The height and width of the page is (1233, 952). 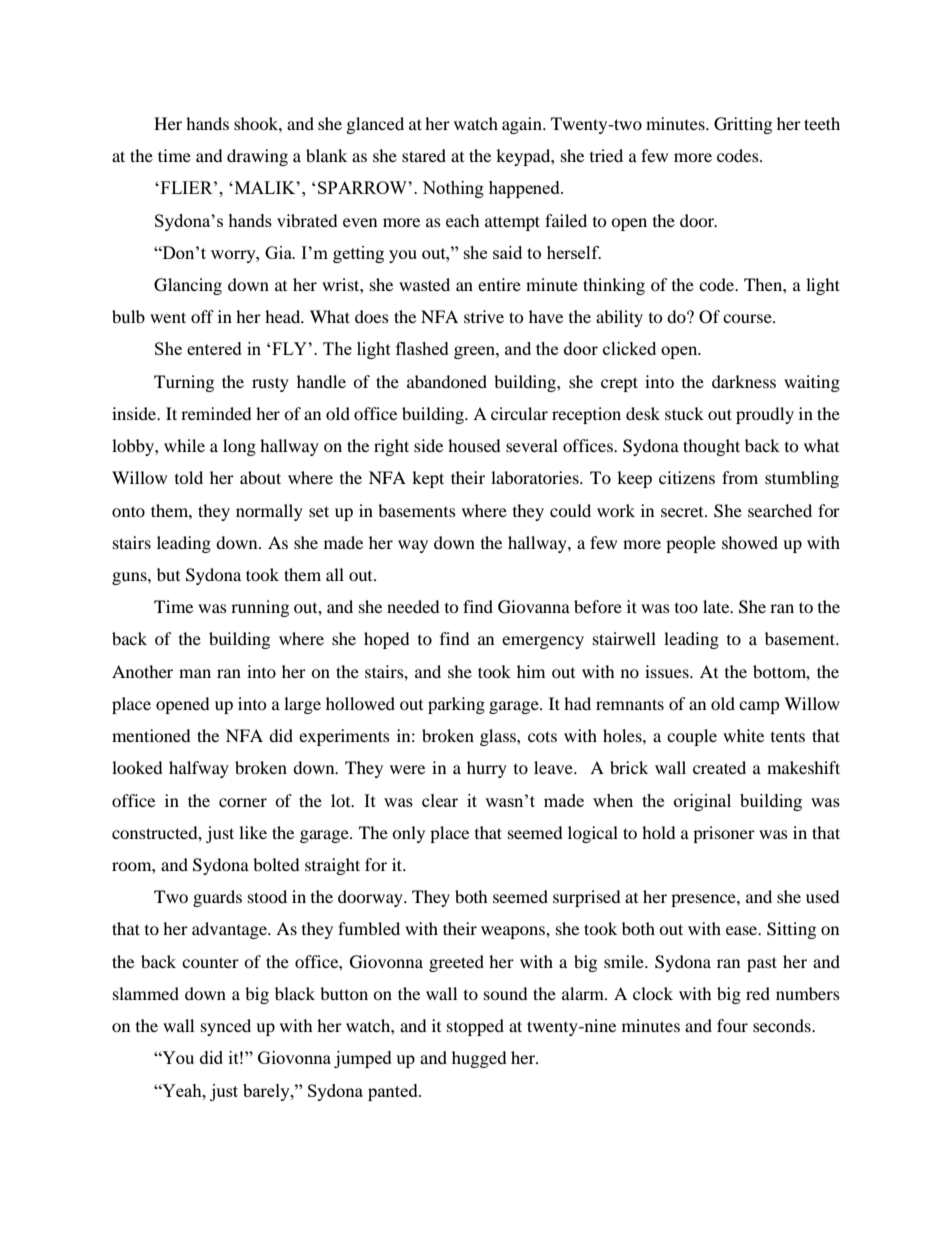 What do you see at coordinates (743, 125) in the page?
I see `Gritting` at bounding box center [743, 125].
